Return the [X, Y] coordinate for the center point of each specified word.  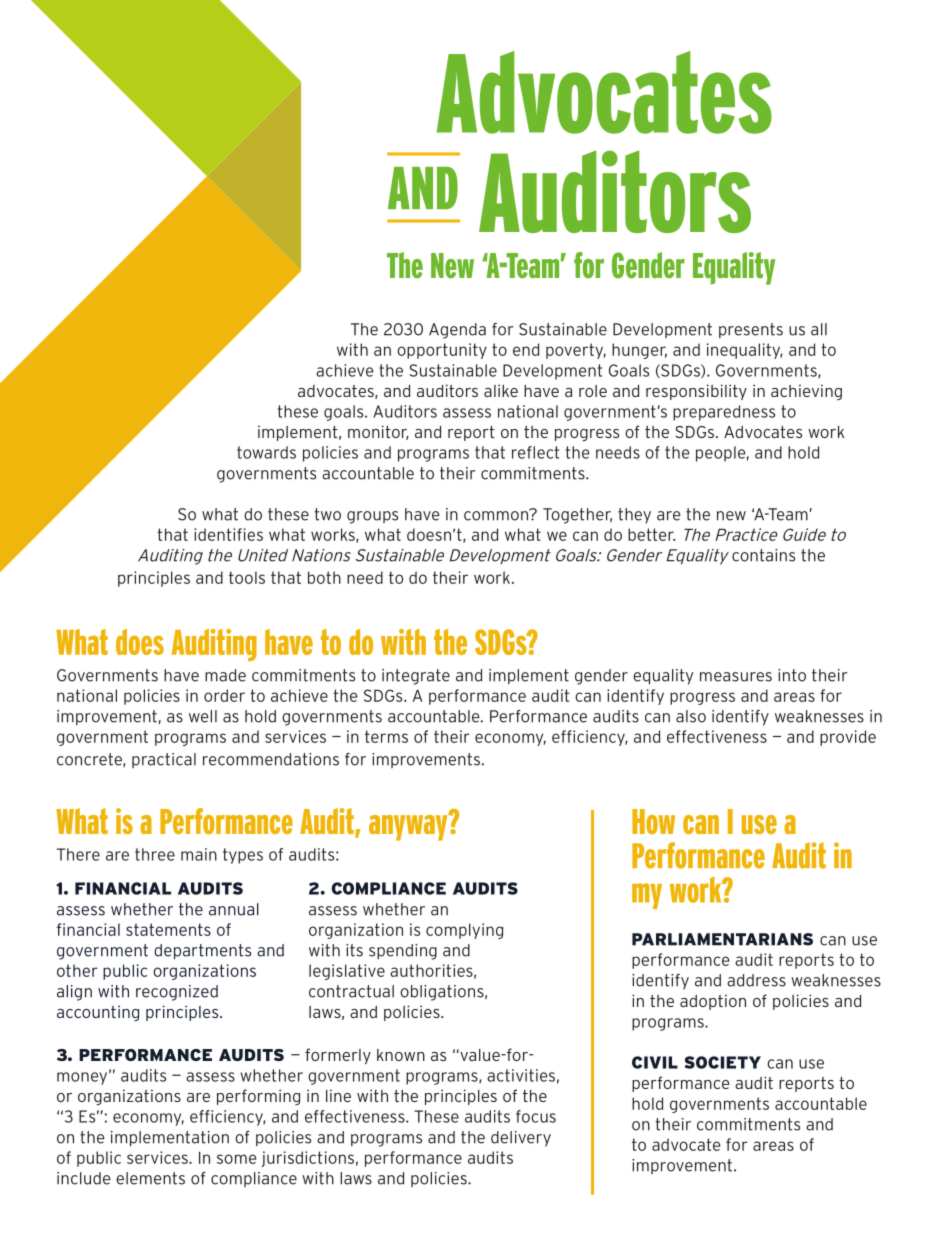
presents [751, 331]
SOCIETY [723, 1062]
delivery [521, 1139]
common [497, 515]
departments [202, 952]
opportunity [442, 351]
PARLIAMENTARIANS [722, 939]
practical [164, 761]
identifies [228, 534]
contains [763, 555]
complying [464, 931]
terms [386, 736]
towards [266, 452]
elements [150, 1178]
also [691, 716]
